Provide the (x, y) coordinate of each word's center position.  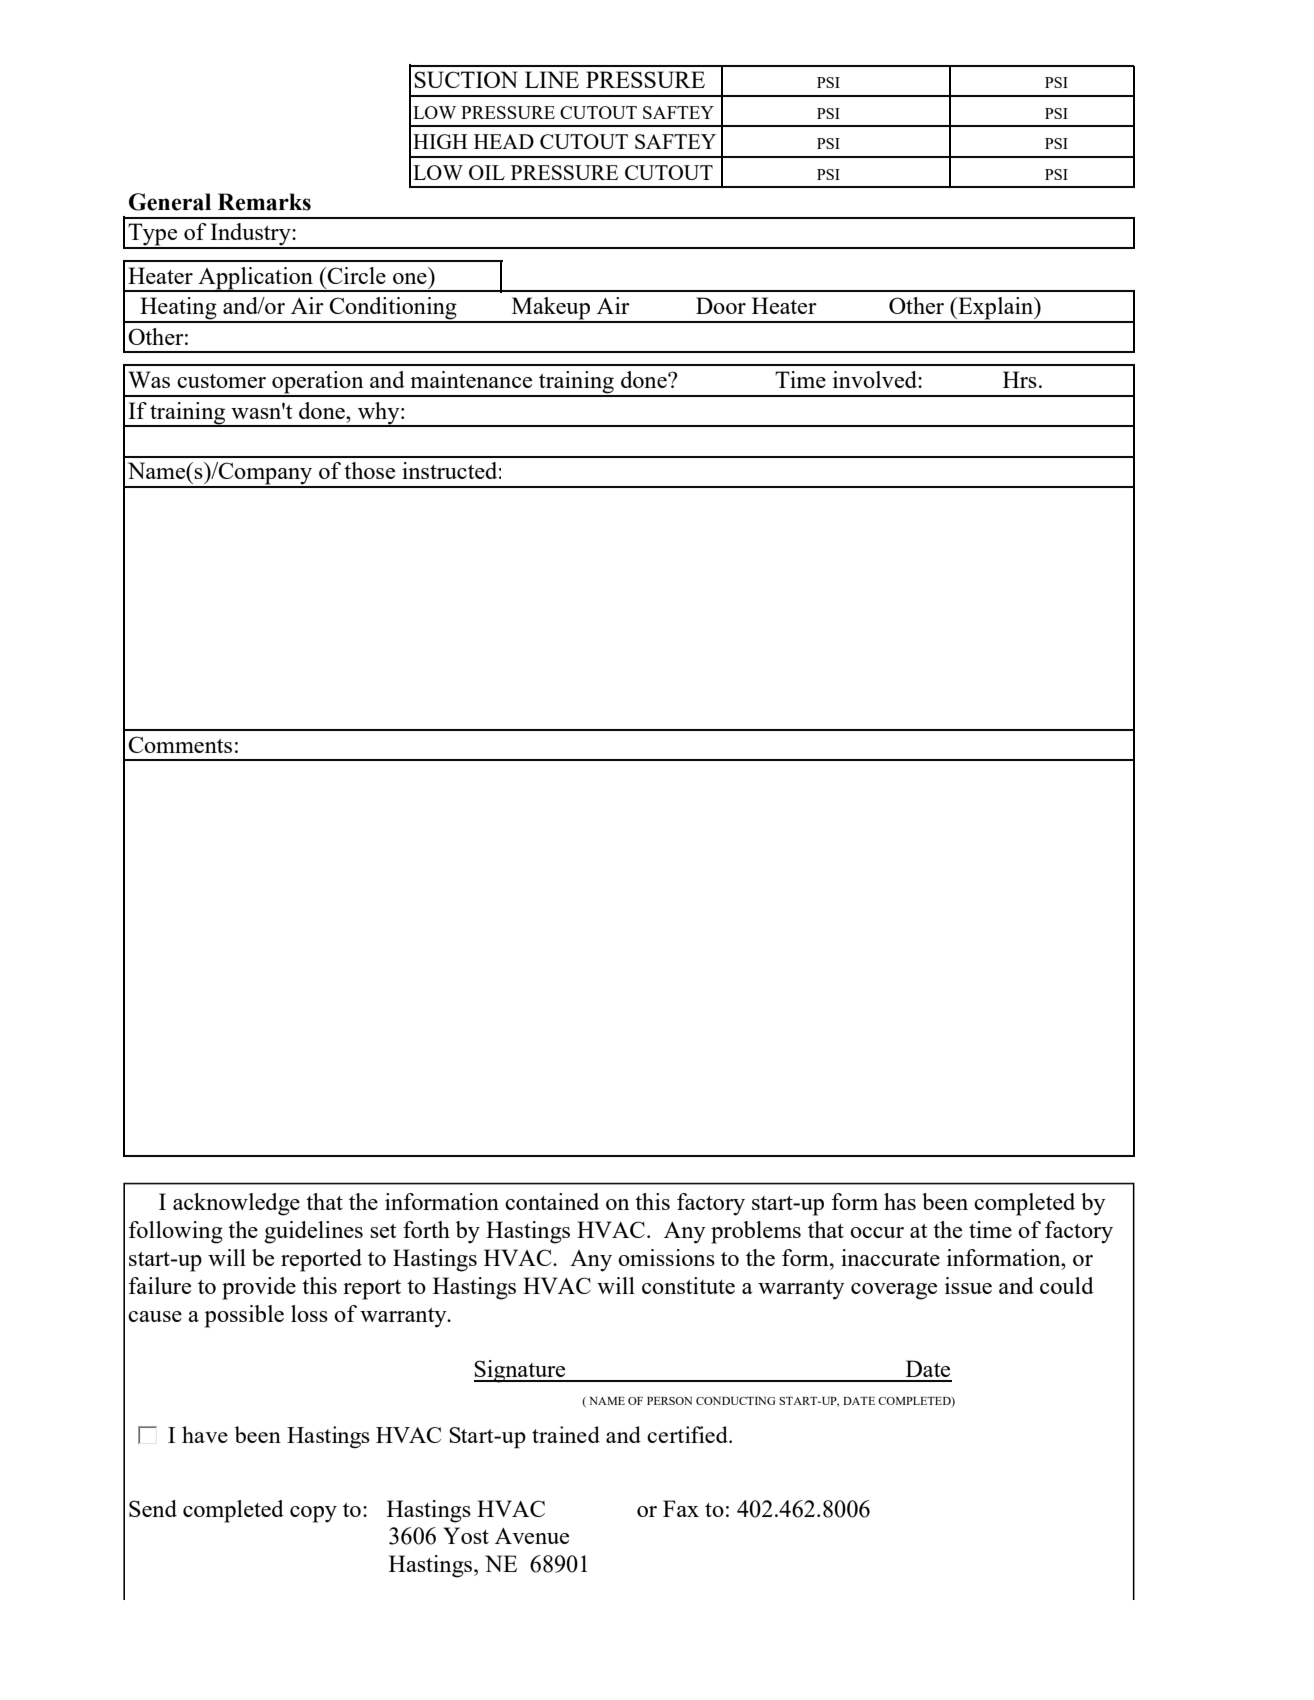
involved (876, 379)
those (369, 470)
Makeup (551, 309)
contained (552, 1201)
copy (313, 1514)
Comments (180, 744)
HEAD (504, 141)
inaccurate (890, 1257)
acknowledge (236, 1204)
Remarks (264, 202)
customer (221, 381)
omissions (666, 1257)
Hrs (1020, 379)
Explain (996, 309)
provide (259, 1288)
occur (877, 1232)
